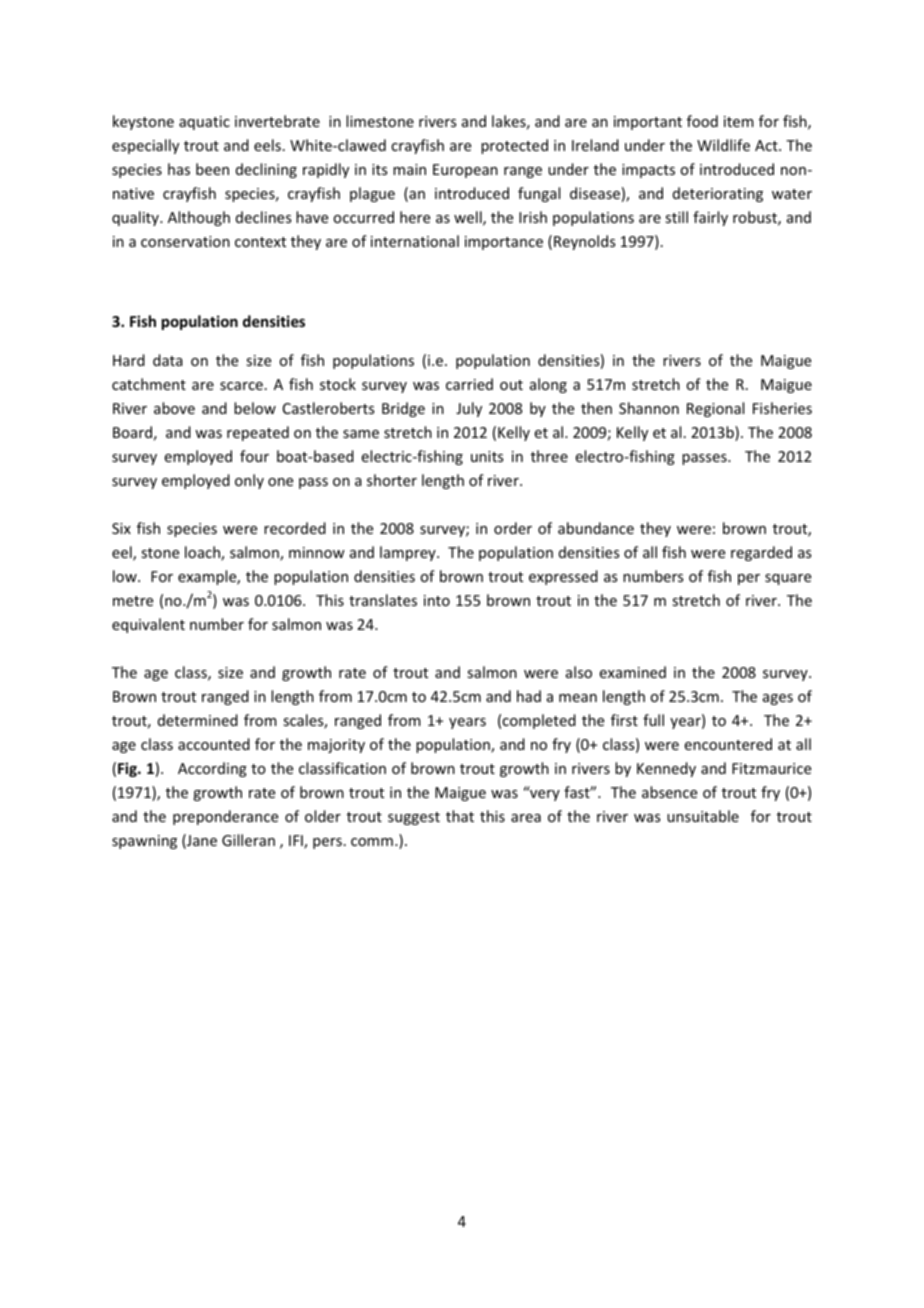 The height and width of the image is (1308, 924). Describe the element at coordinates (487, 456) in the image. I see `units` at that location.
